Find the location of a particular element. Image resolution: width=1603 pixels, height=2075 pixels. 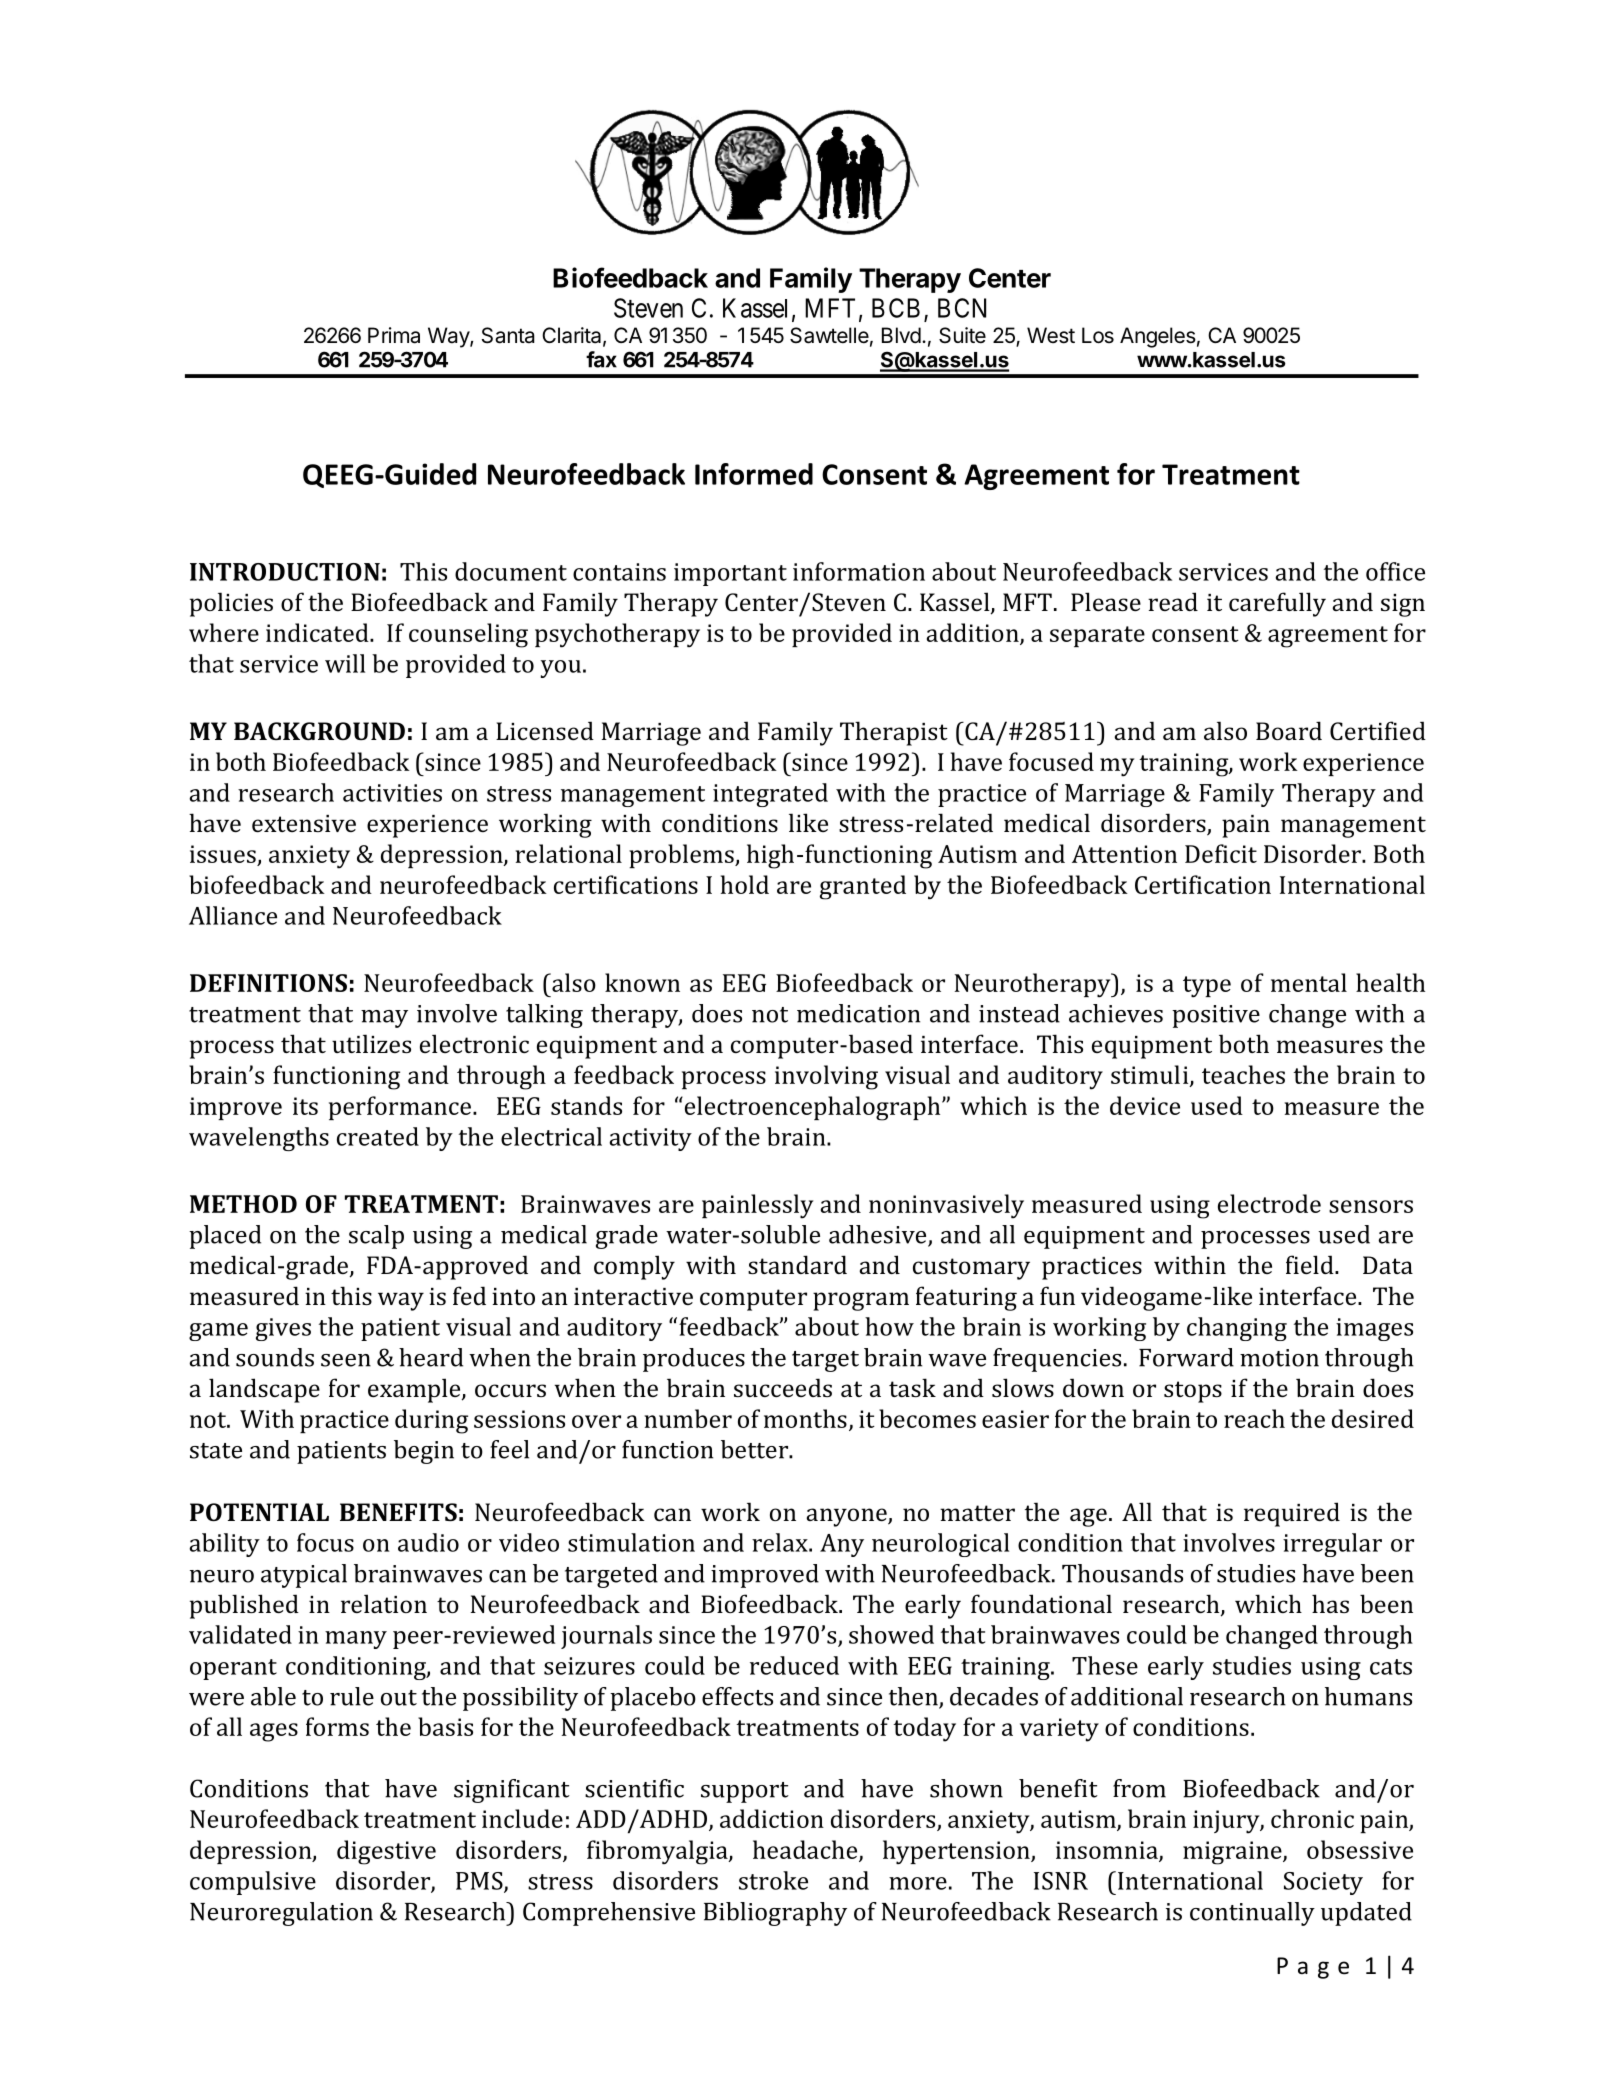

digestive is located at coordinates (386, 1852).
